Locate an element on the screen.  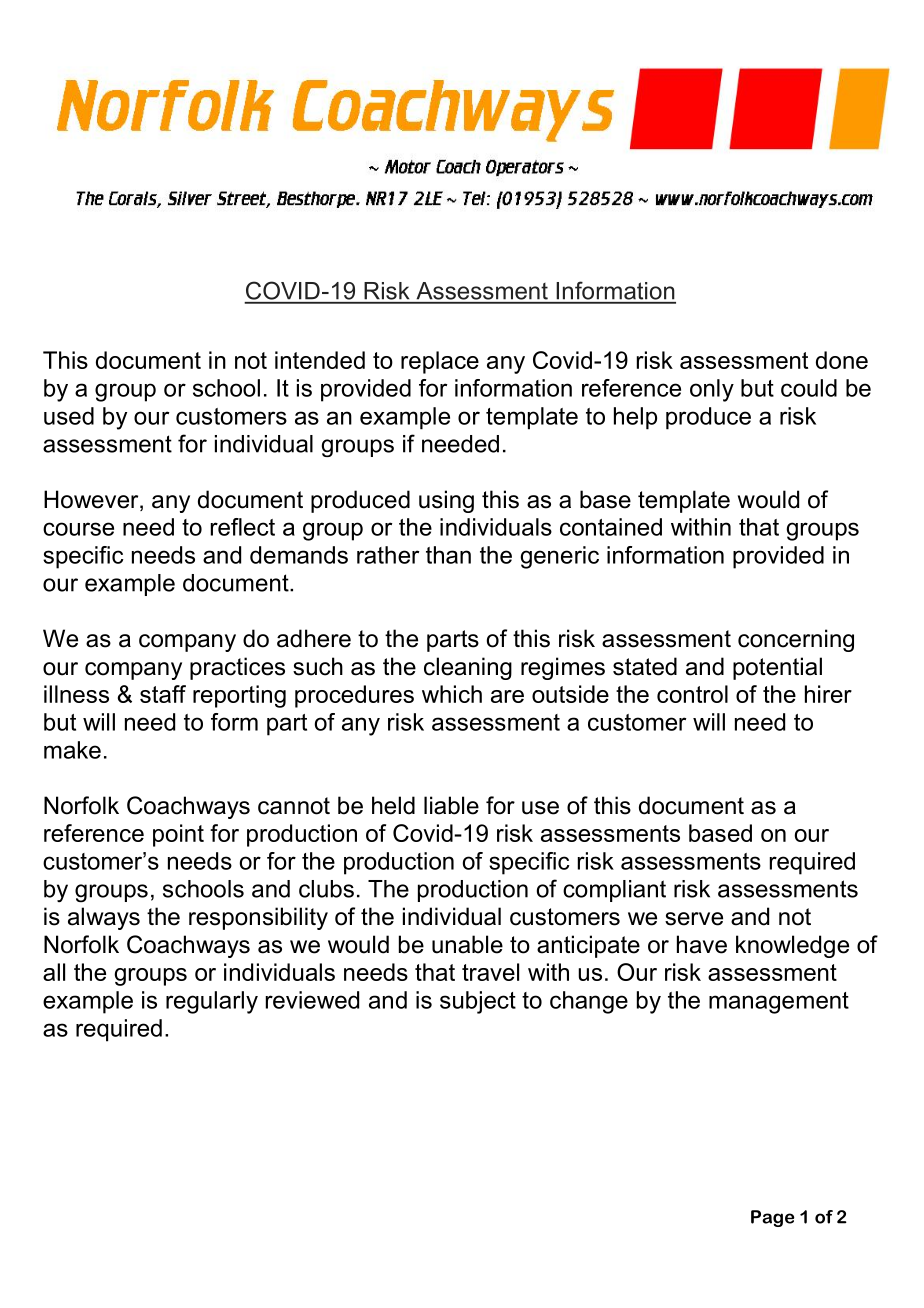
control is located at coordinates (692, 694).
